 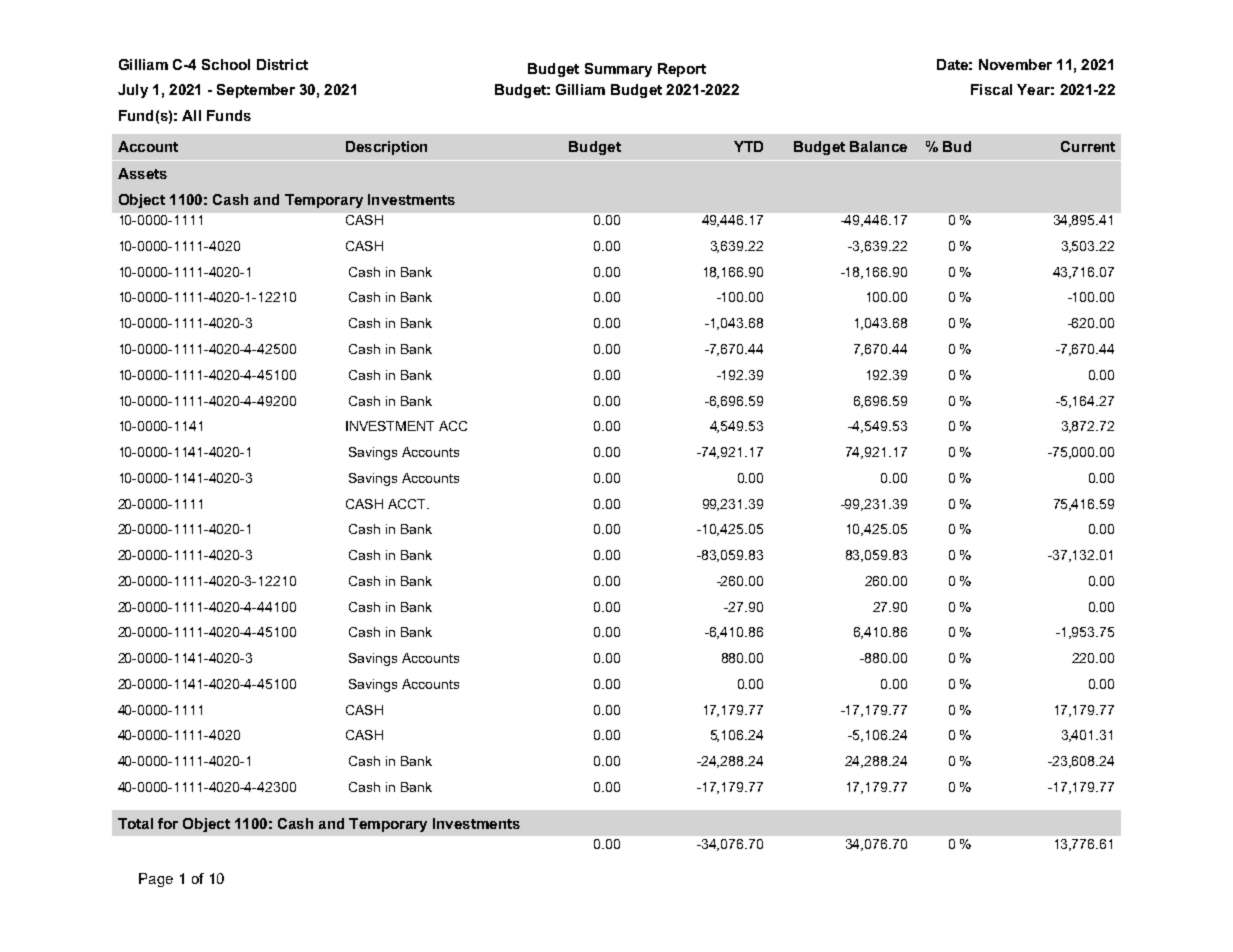 I want to click on Description, so click(x=386, y=148).
